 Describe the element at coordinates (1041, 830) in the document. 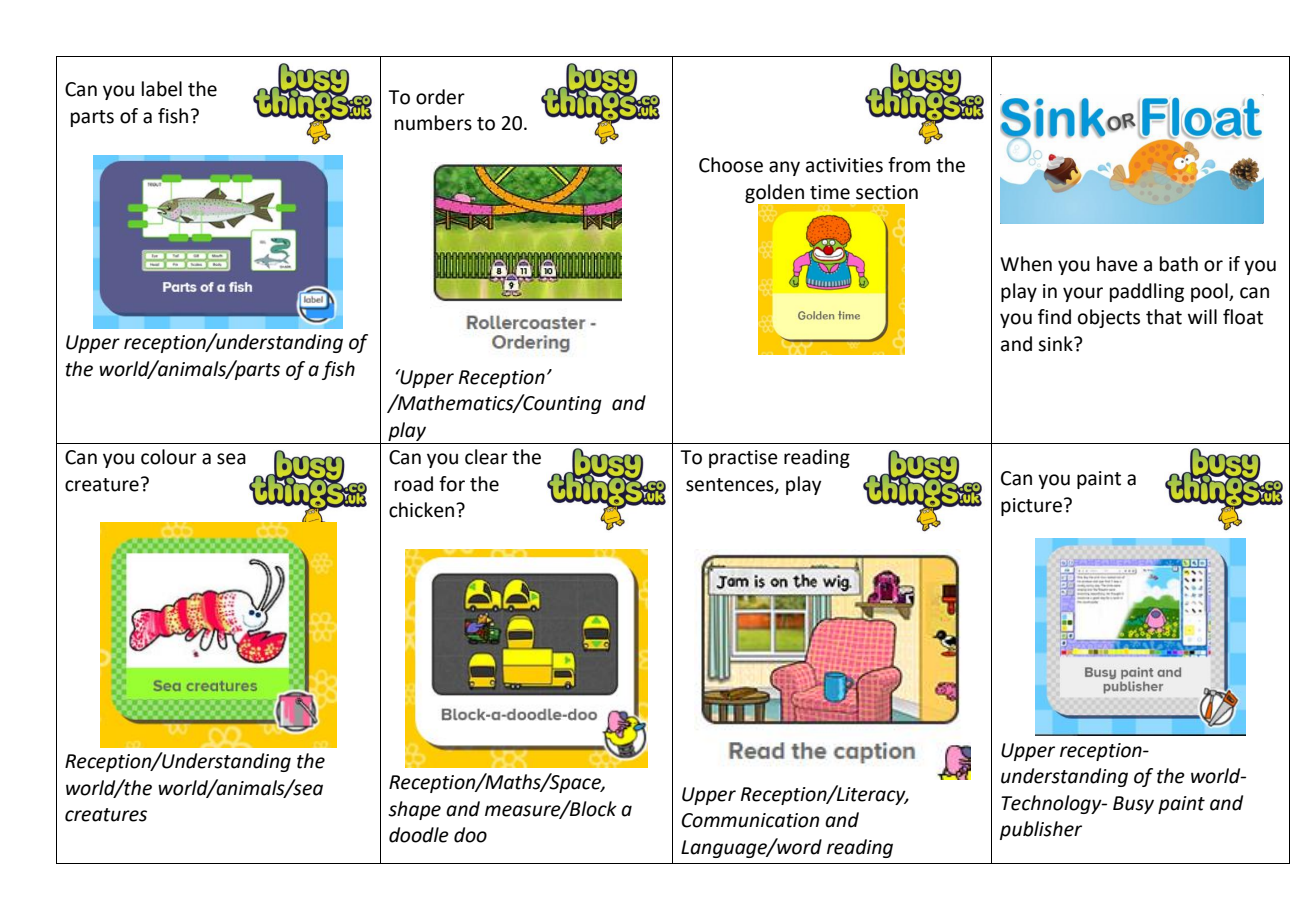

I see `publisher` at that location.
